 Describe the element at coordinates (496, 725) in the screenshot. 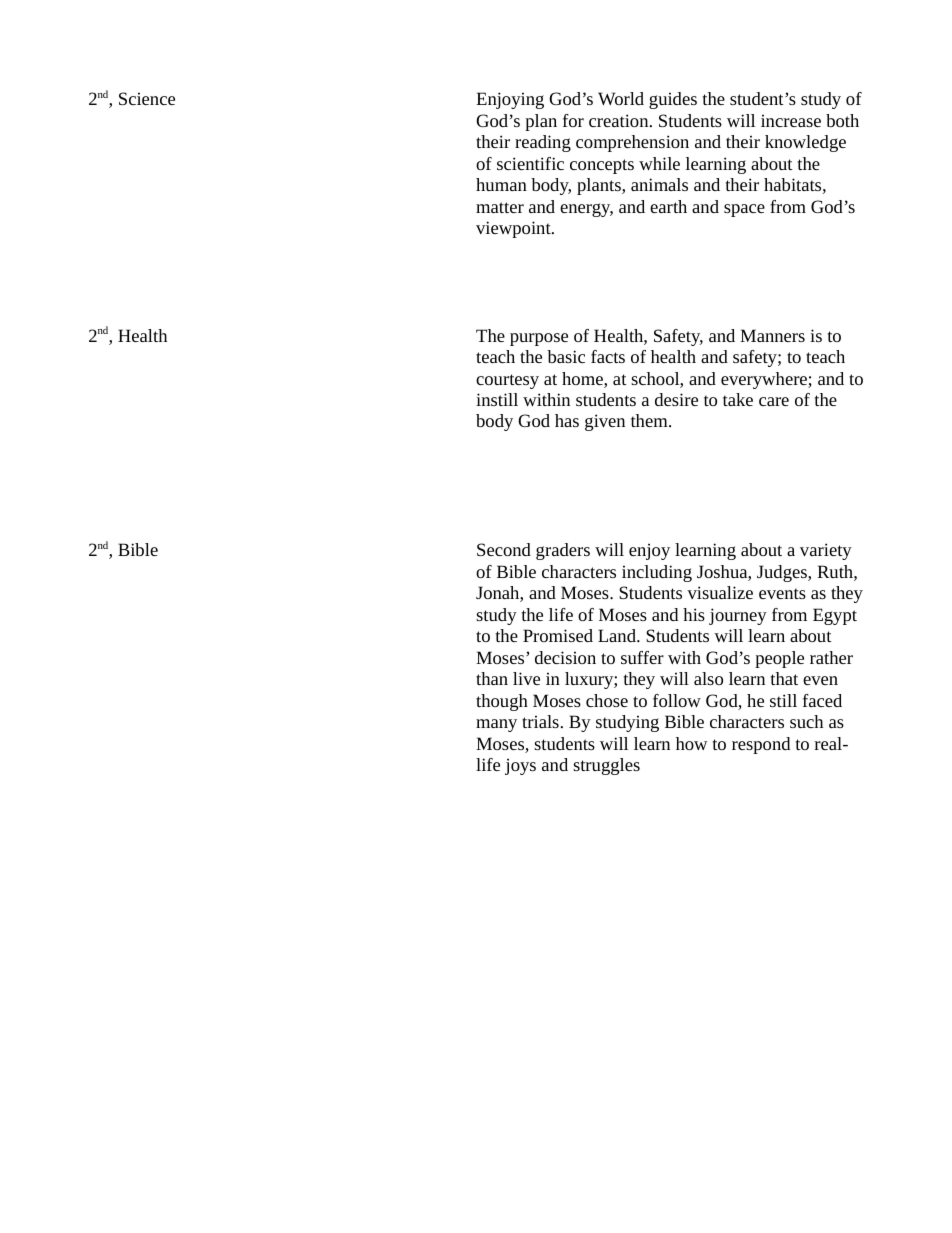

I see `many` at that location.
